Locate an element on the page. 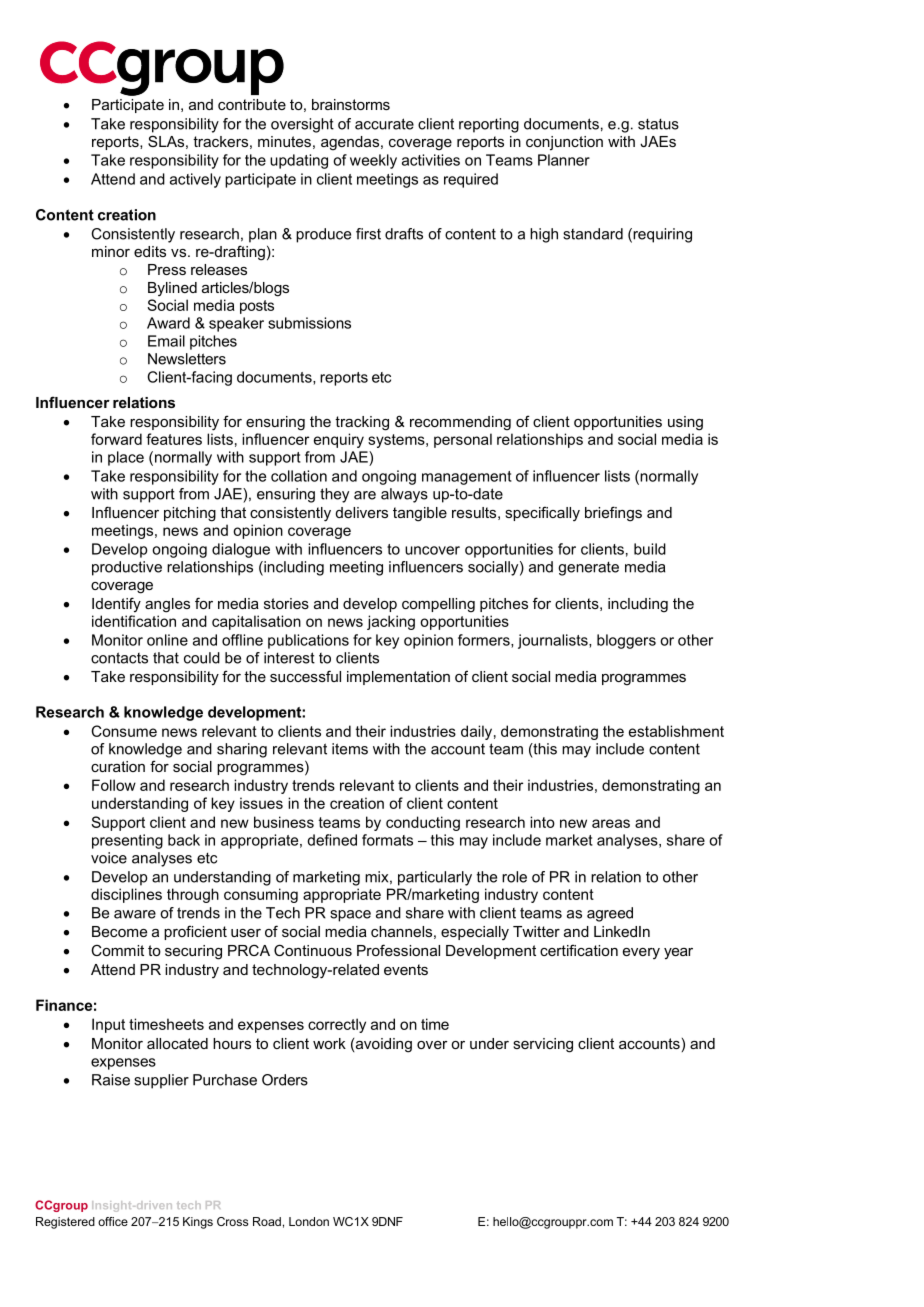 Image resolution: width=924 pixels, height=1307 pixels. servicing is located at coordinates (543, 1045).
